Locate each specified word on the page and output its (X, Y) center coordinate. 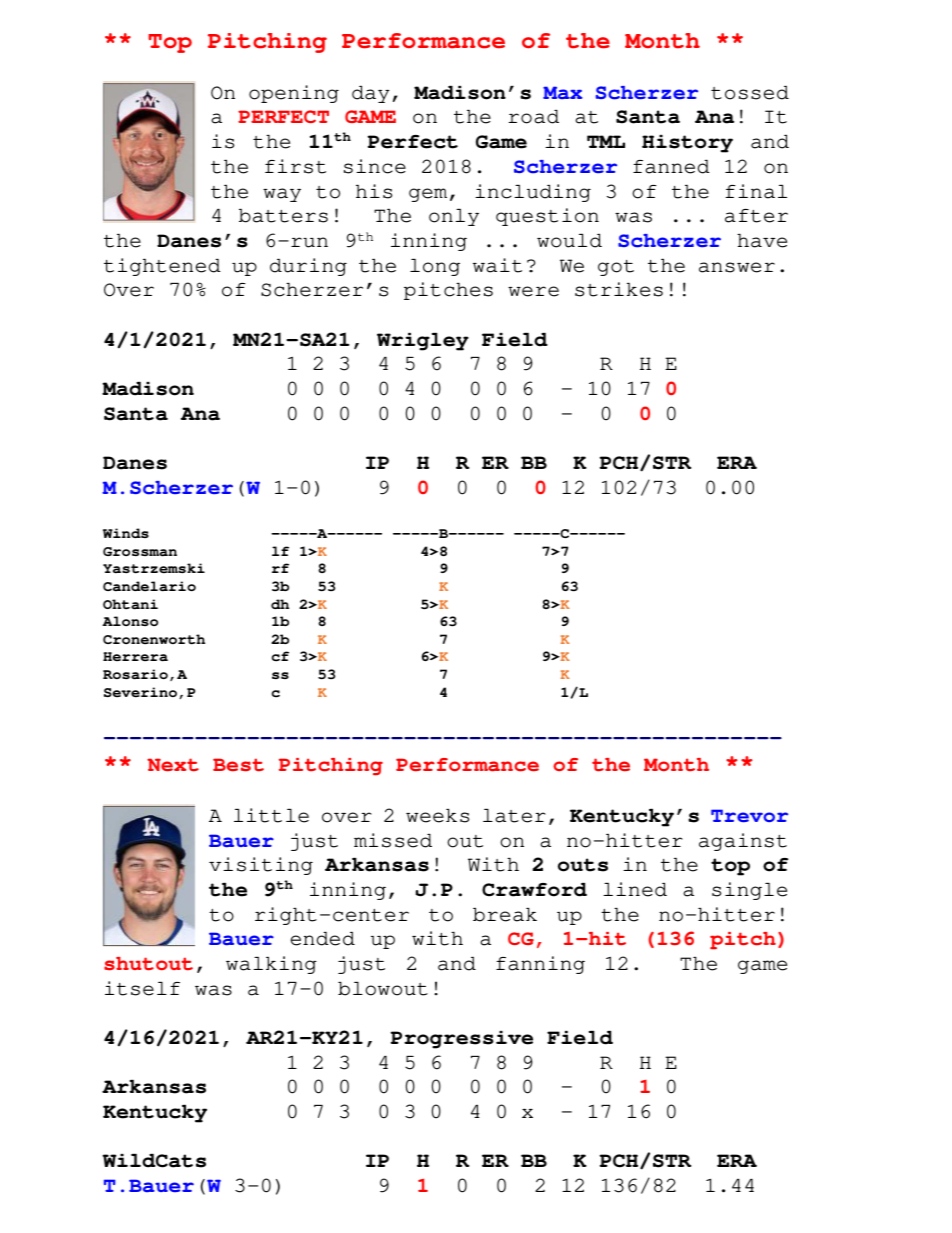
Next (173, 765)
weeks (437, 816)
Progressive (462, 1040)
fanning (540, 965)
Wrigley (423, 342)
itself (142, 988)
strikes (619, 289)
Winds (126, 533)
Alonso (130, 621)
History (687, 144)
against (743, 842)
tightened (162, 267)
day (371, 94)
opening (294, 94)
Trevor (749, 816)
